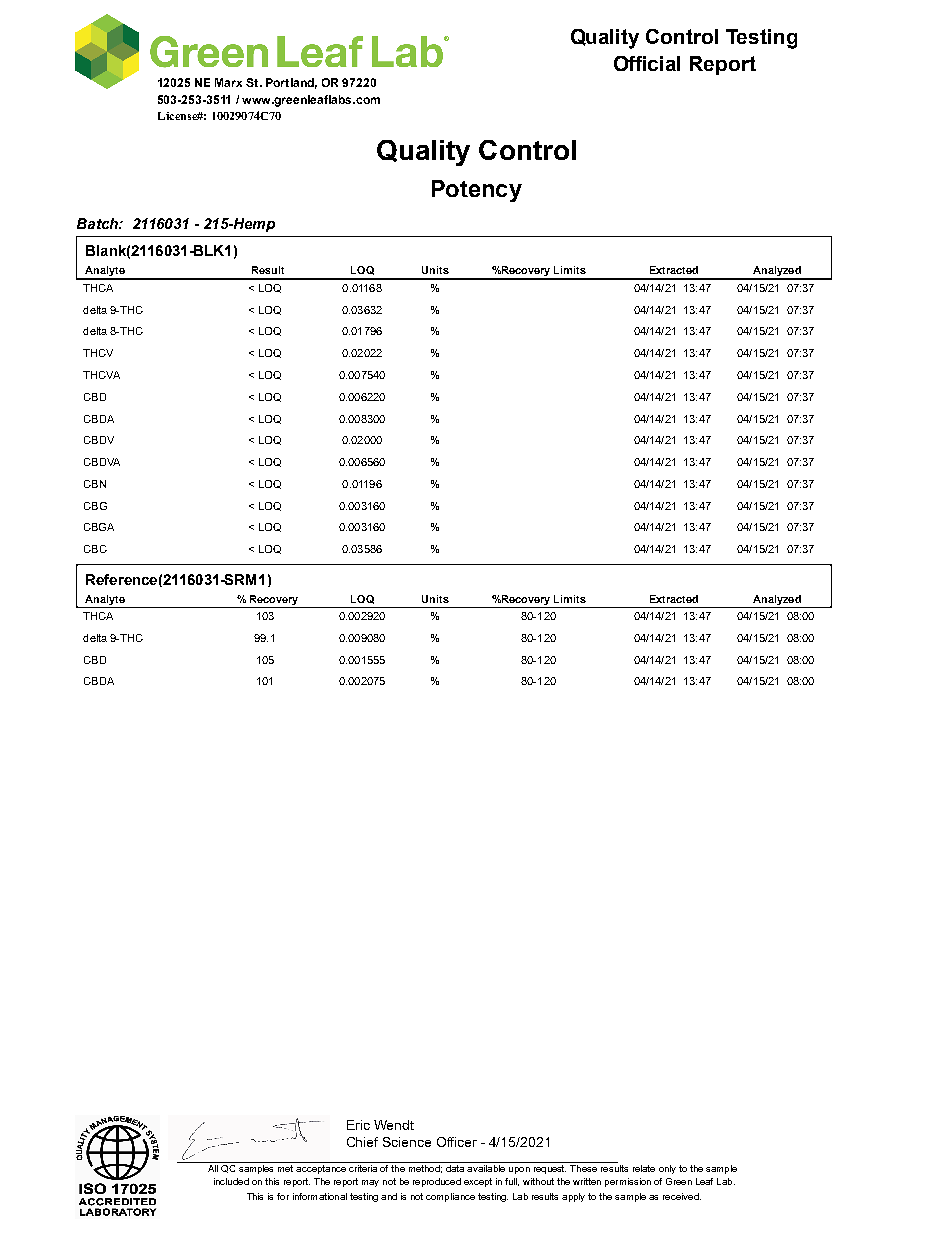  Describe the element at coordinates (99, 527) in the document. I see `CBGA` at that location.
